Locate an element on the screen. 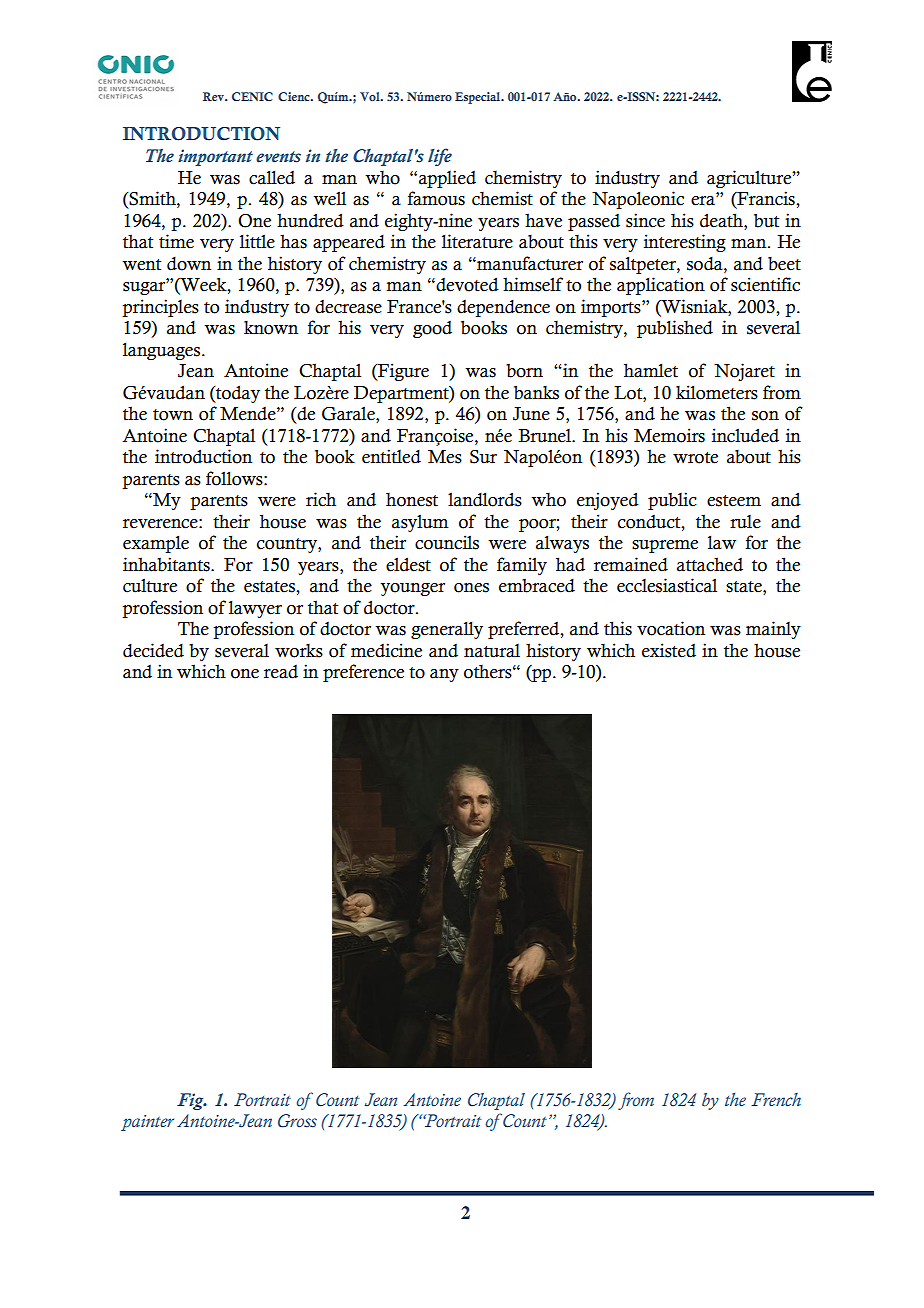 The height and width of the screenshot is (1308, 924). painter is located at coordinates (147, 1123).
